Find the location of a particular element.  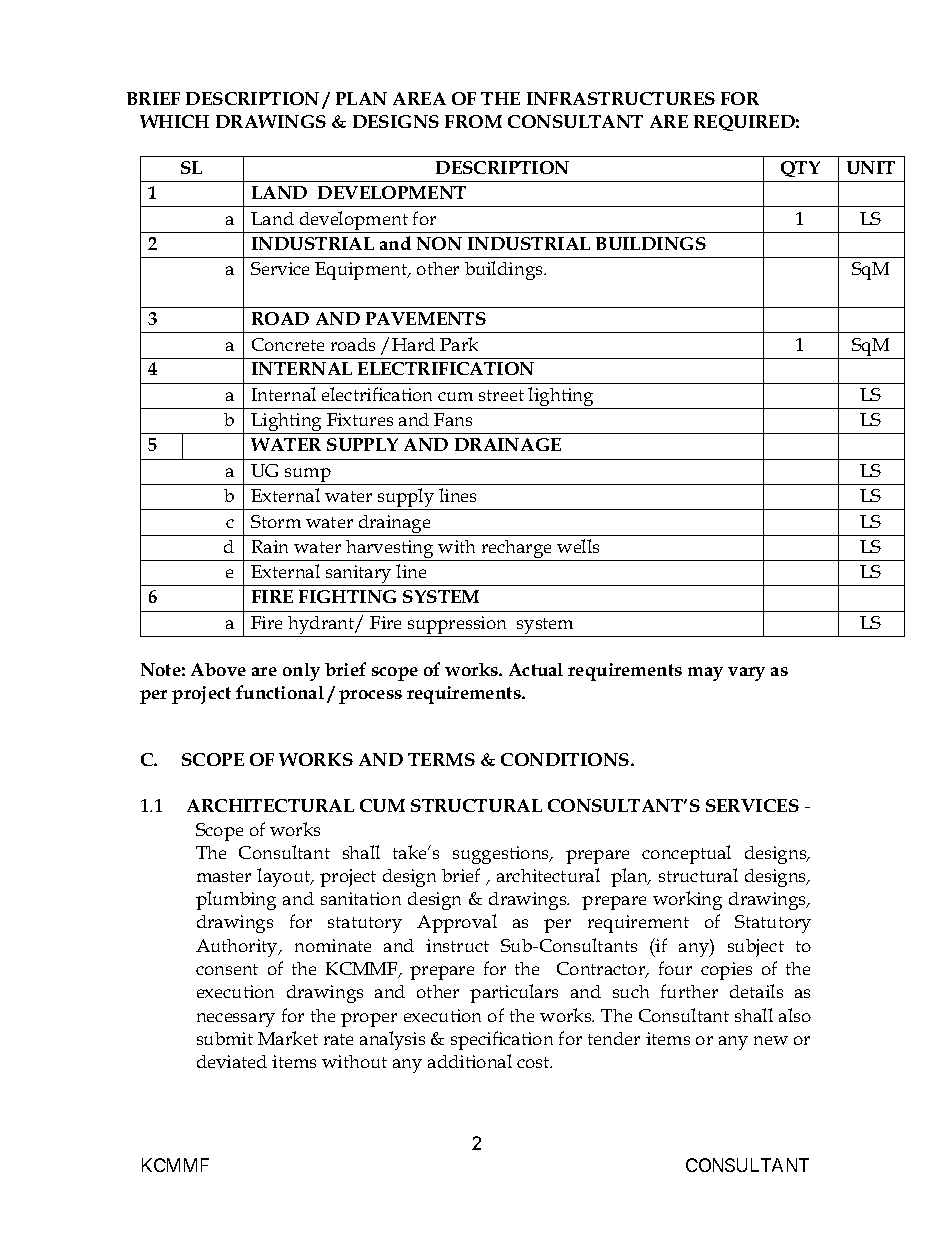

WHICH is located at coordinates (174, 121).
